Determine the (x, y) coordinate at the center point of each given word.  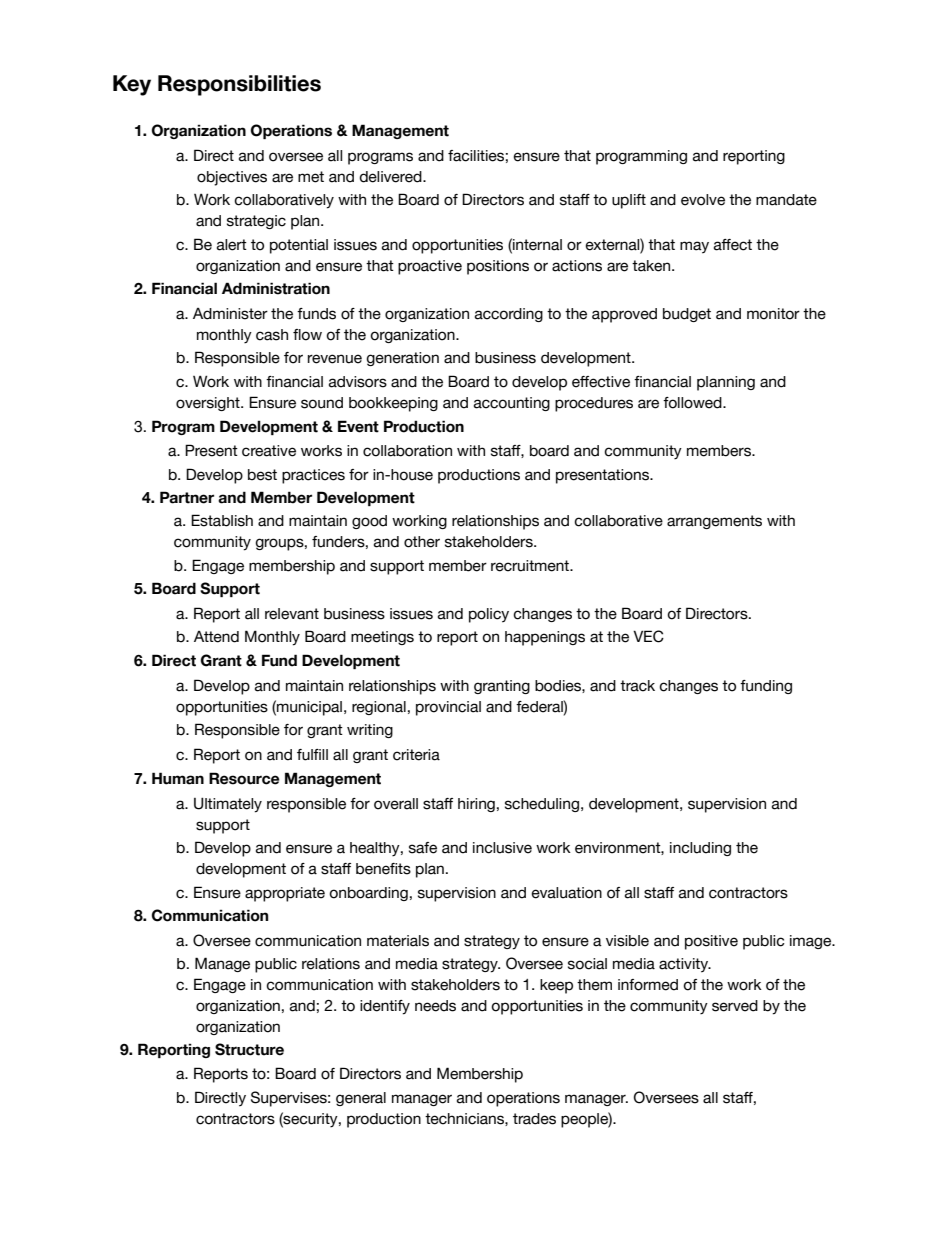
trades (534, 1119)
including (700, 849)
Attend (216, 637)
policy (489, 615)
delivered (391, 177)
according (509, 315)
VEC (648, 636)
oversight (209, 404)
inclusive (502, 848)
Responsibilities (239, 85)
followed (693, 403)
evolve (703, 200)
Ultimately (228, 805)
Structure (249, 1049)
